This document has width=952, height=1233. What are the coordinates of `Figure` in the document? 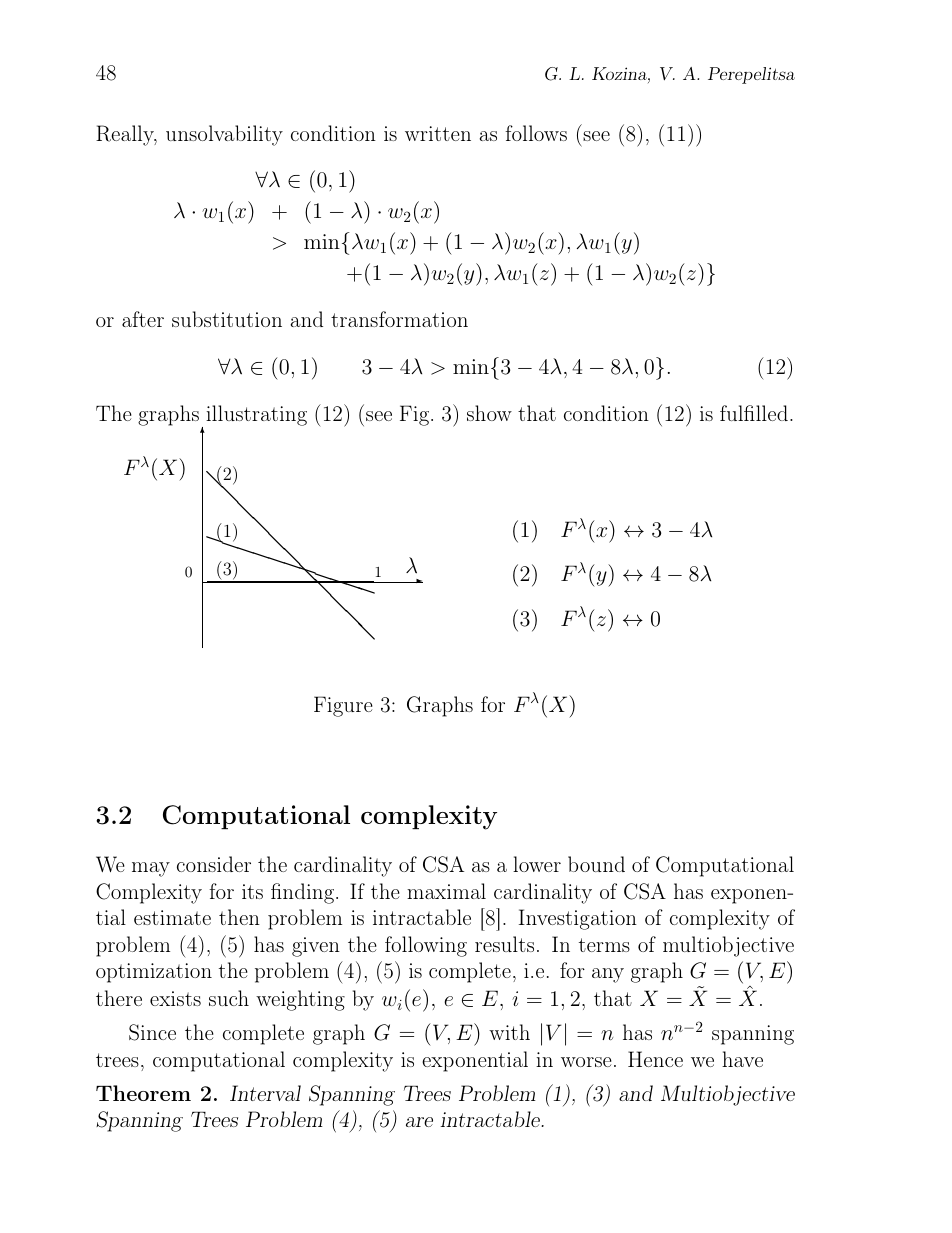 It's located at (343, 706).
